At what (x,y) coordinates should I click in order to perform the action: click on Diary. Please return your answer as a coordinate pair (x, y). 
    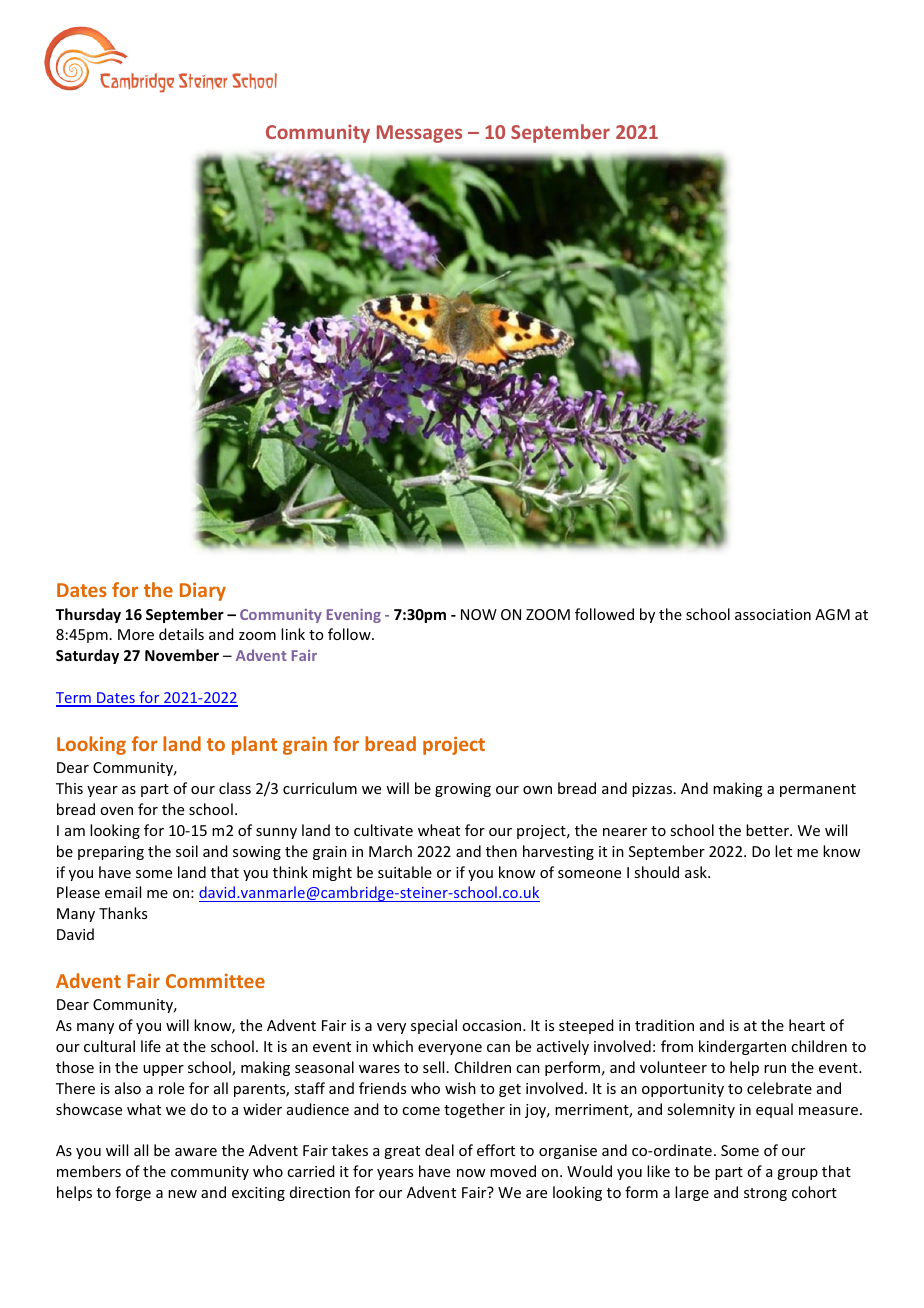
    Looking at the image, I should click on (203, 591).
